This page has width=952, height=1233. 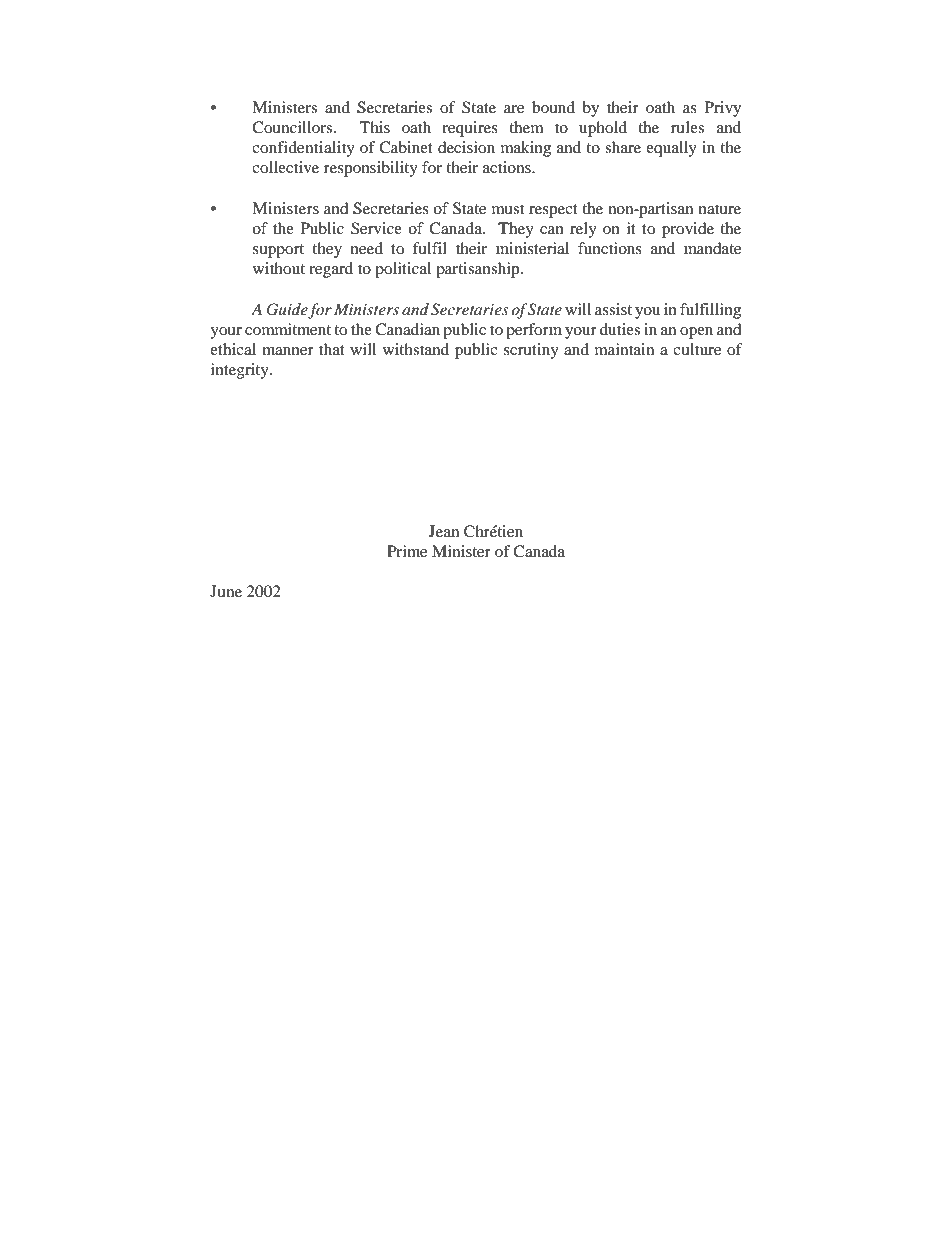 I want to click on June, so click(x=226, y=591).
